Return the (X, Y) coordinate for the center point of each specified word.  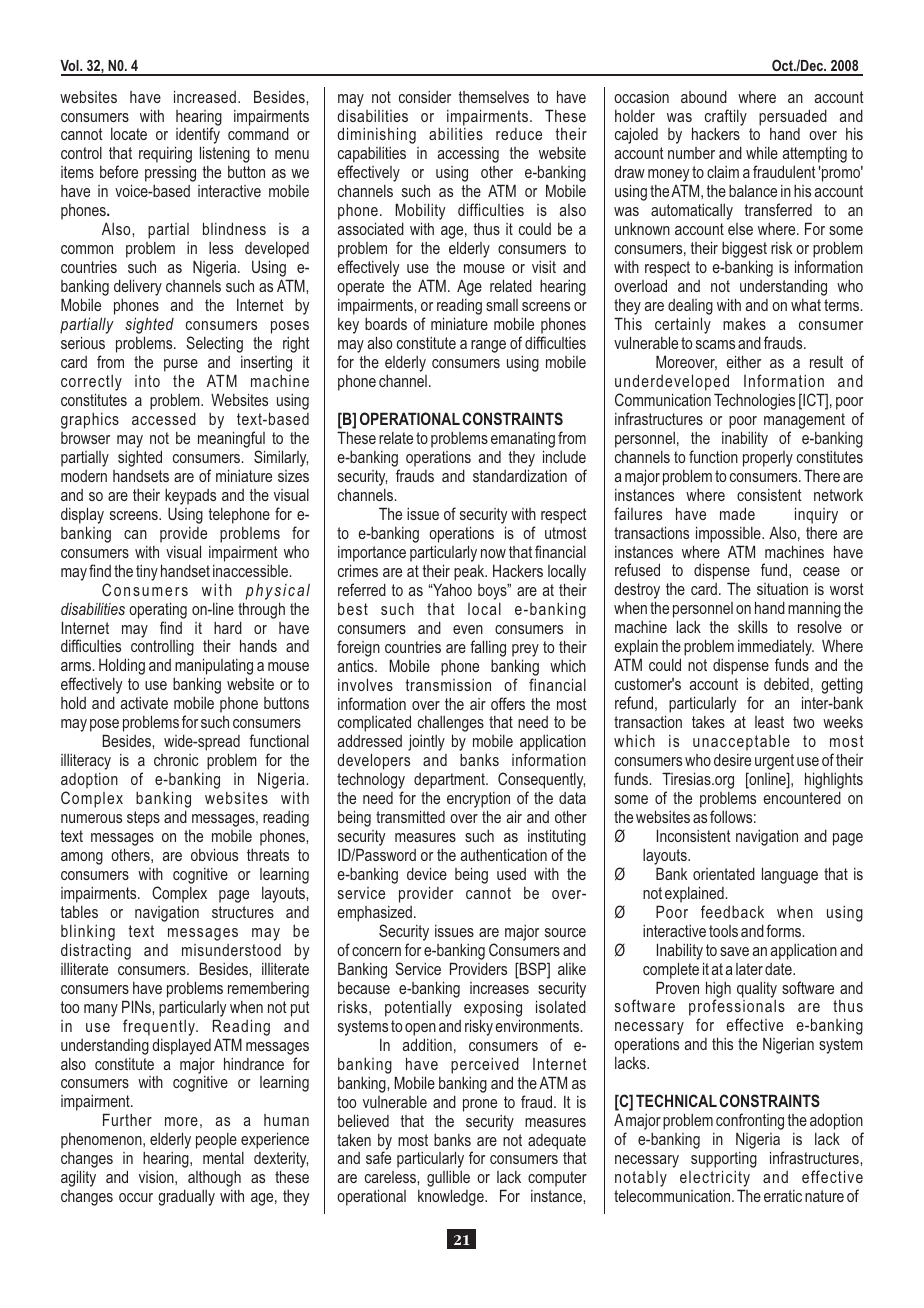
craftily (726, 117)
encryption (478, 801)
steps (143, 819)
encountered (802, 797)
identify (197, 137)
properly (768, 459)
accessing (468, 154)
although (214, 1179)
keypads (190, 497)
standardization (520, 475)
